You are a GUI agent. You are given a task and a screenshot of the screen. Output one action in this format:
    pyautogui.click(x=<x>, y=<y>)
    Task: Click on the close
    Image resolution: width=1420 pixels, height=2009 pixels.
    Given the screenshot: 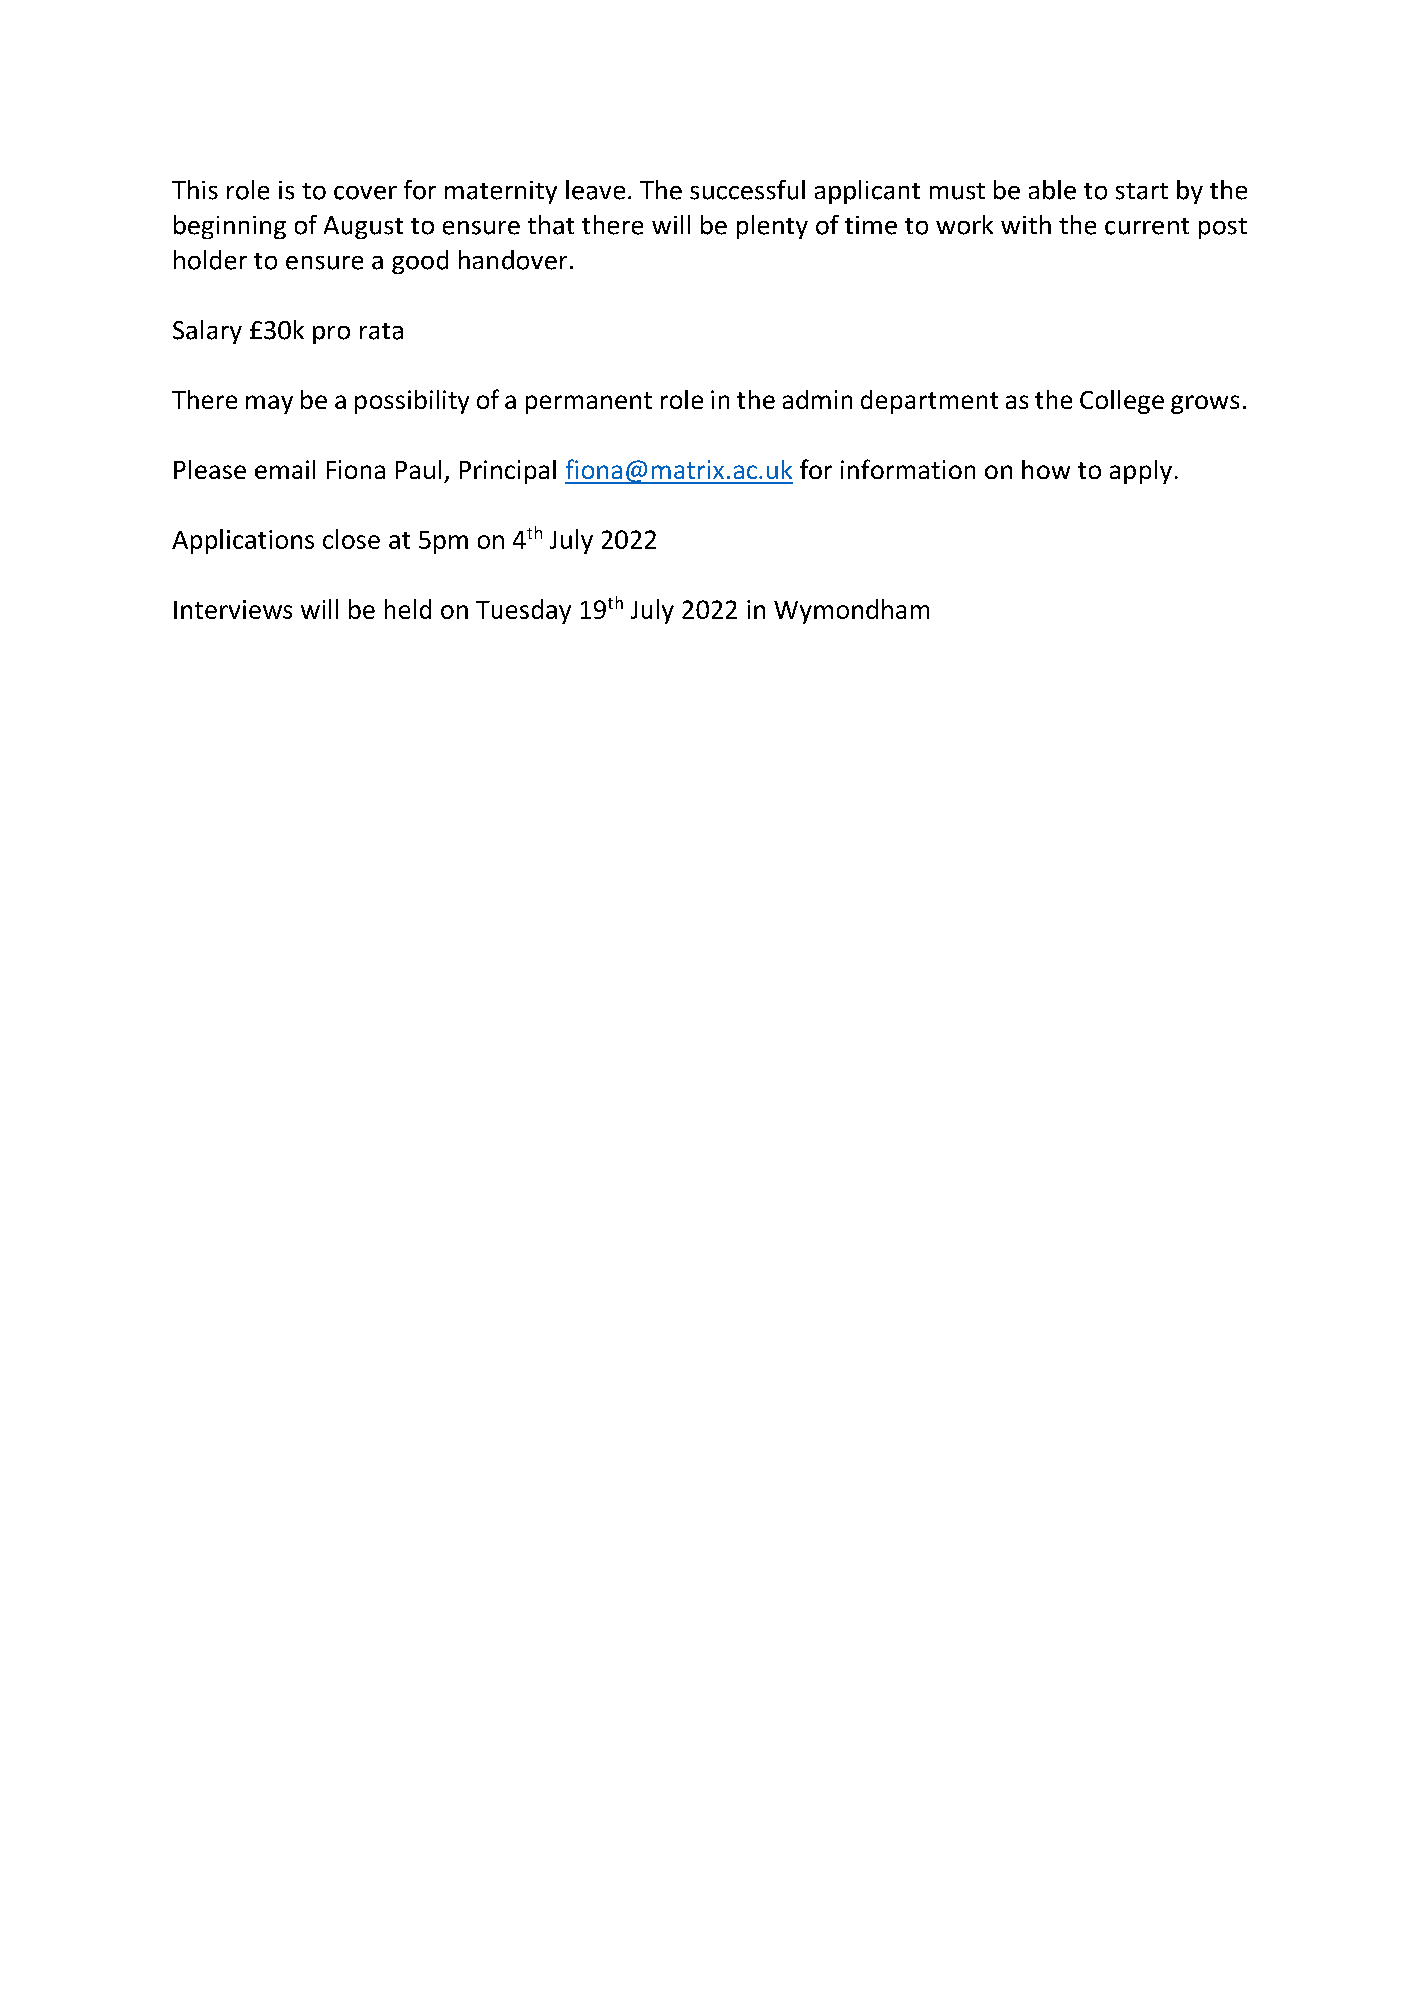 What is the action you would take?
    pyautogui.click(x=351, y=539)
